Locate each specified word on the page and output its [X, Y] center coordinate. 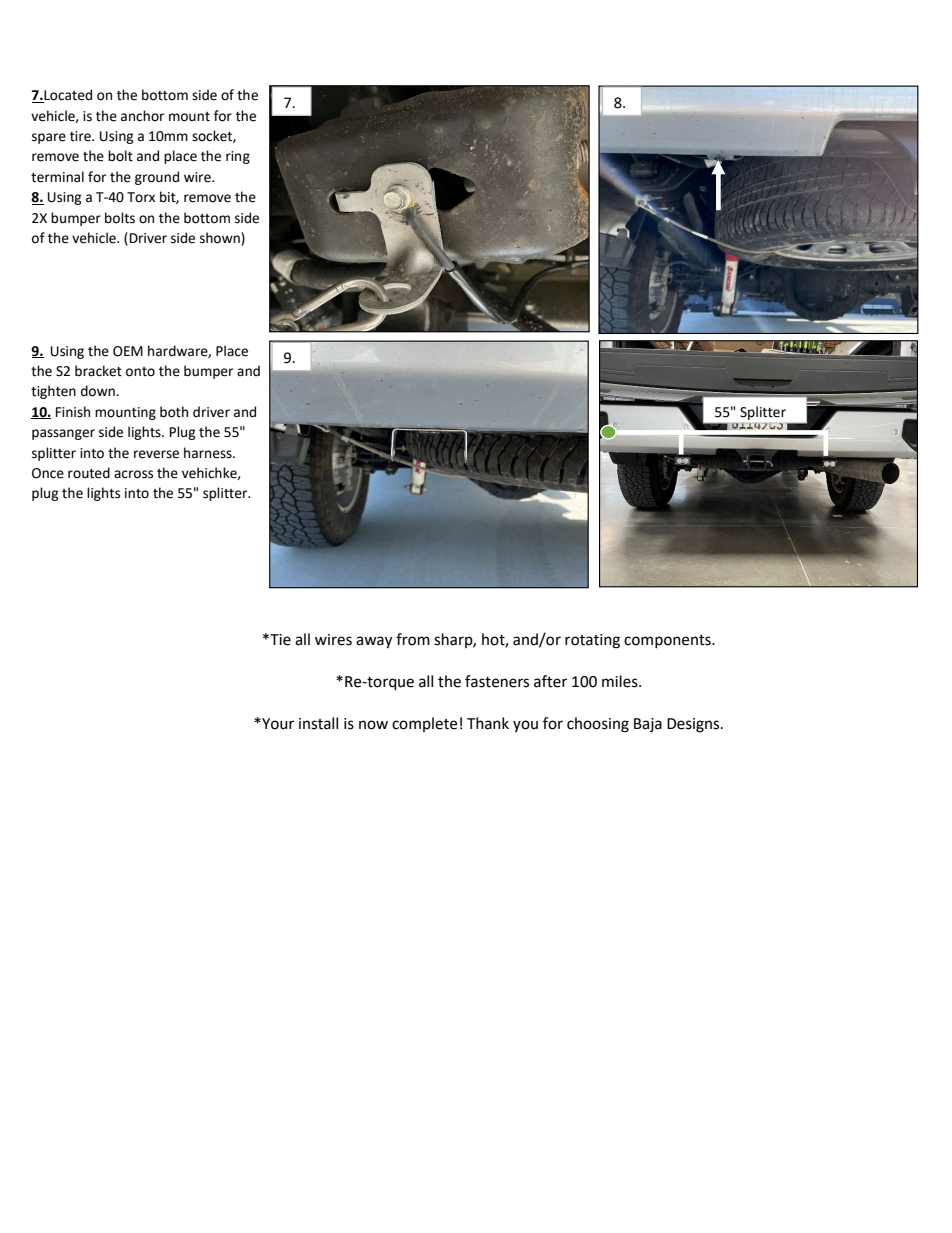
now [373, 725]
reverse [156, 454]
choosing [598, 725]
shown [221, 238]
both [174, 412]
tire [81, 136]
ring [238, 157]
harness [209, 453]
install [318, 723]
